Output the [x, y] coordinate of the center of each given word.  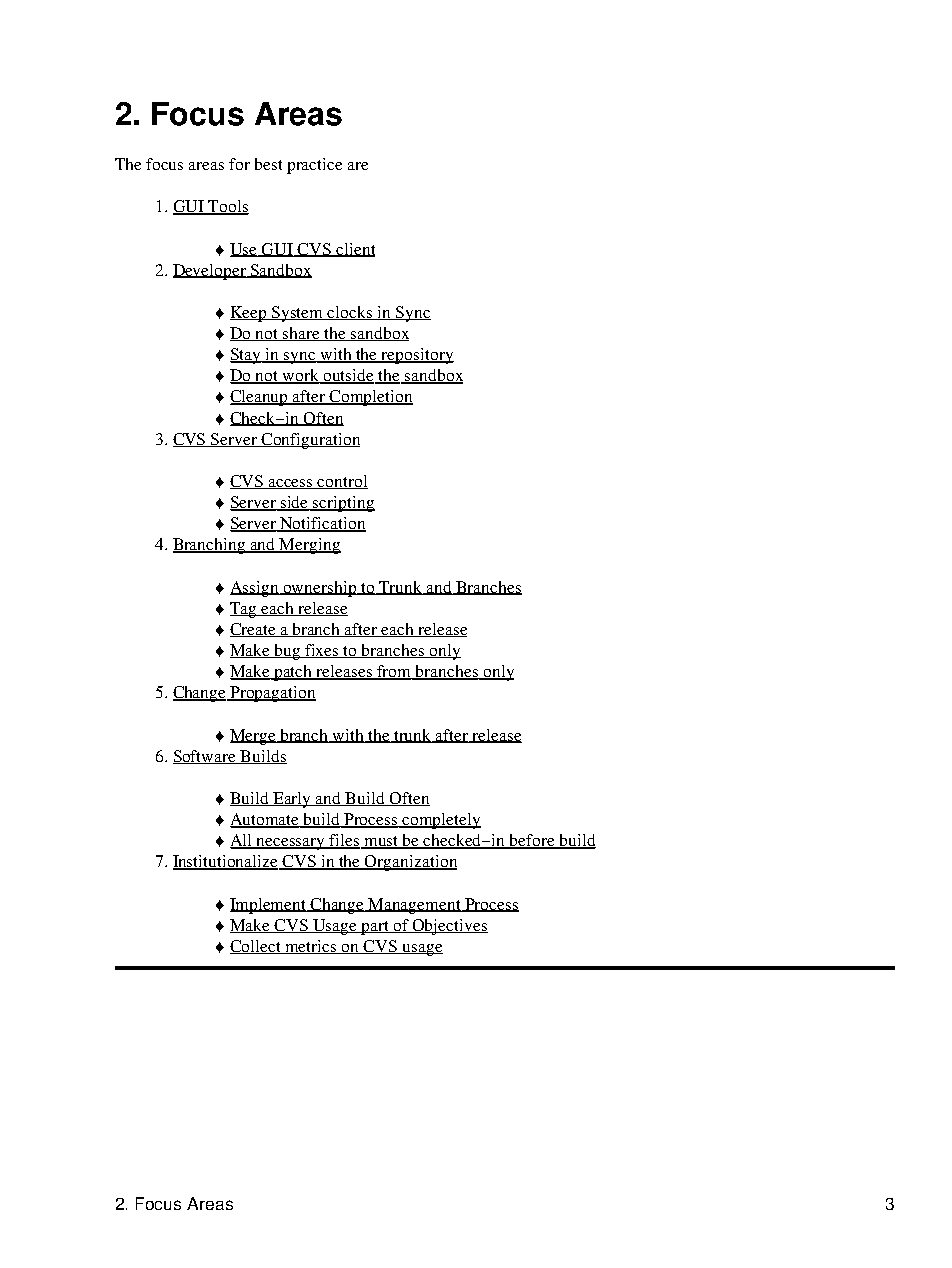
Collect [257, 947]
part [376, 928]
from [394, 672]
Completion [370, 398]
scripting [343, 504]
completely [441, 821]
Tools [227, 207]
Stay [247, 356]
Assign [255, 589]
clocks [350, 313]
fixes [323, 651]
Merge [254, 737]
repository [417, 356]
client [354, 250]
